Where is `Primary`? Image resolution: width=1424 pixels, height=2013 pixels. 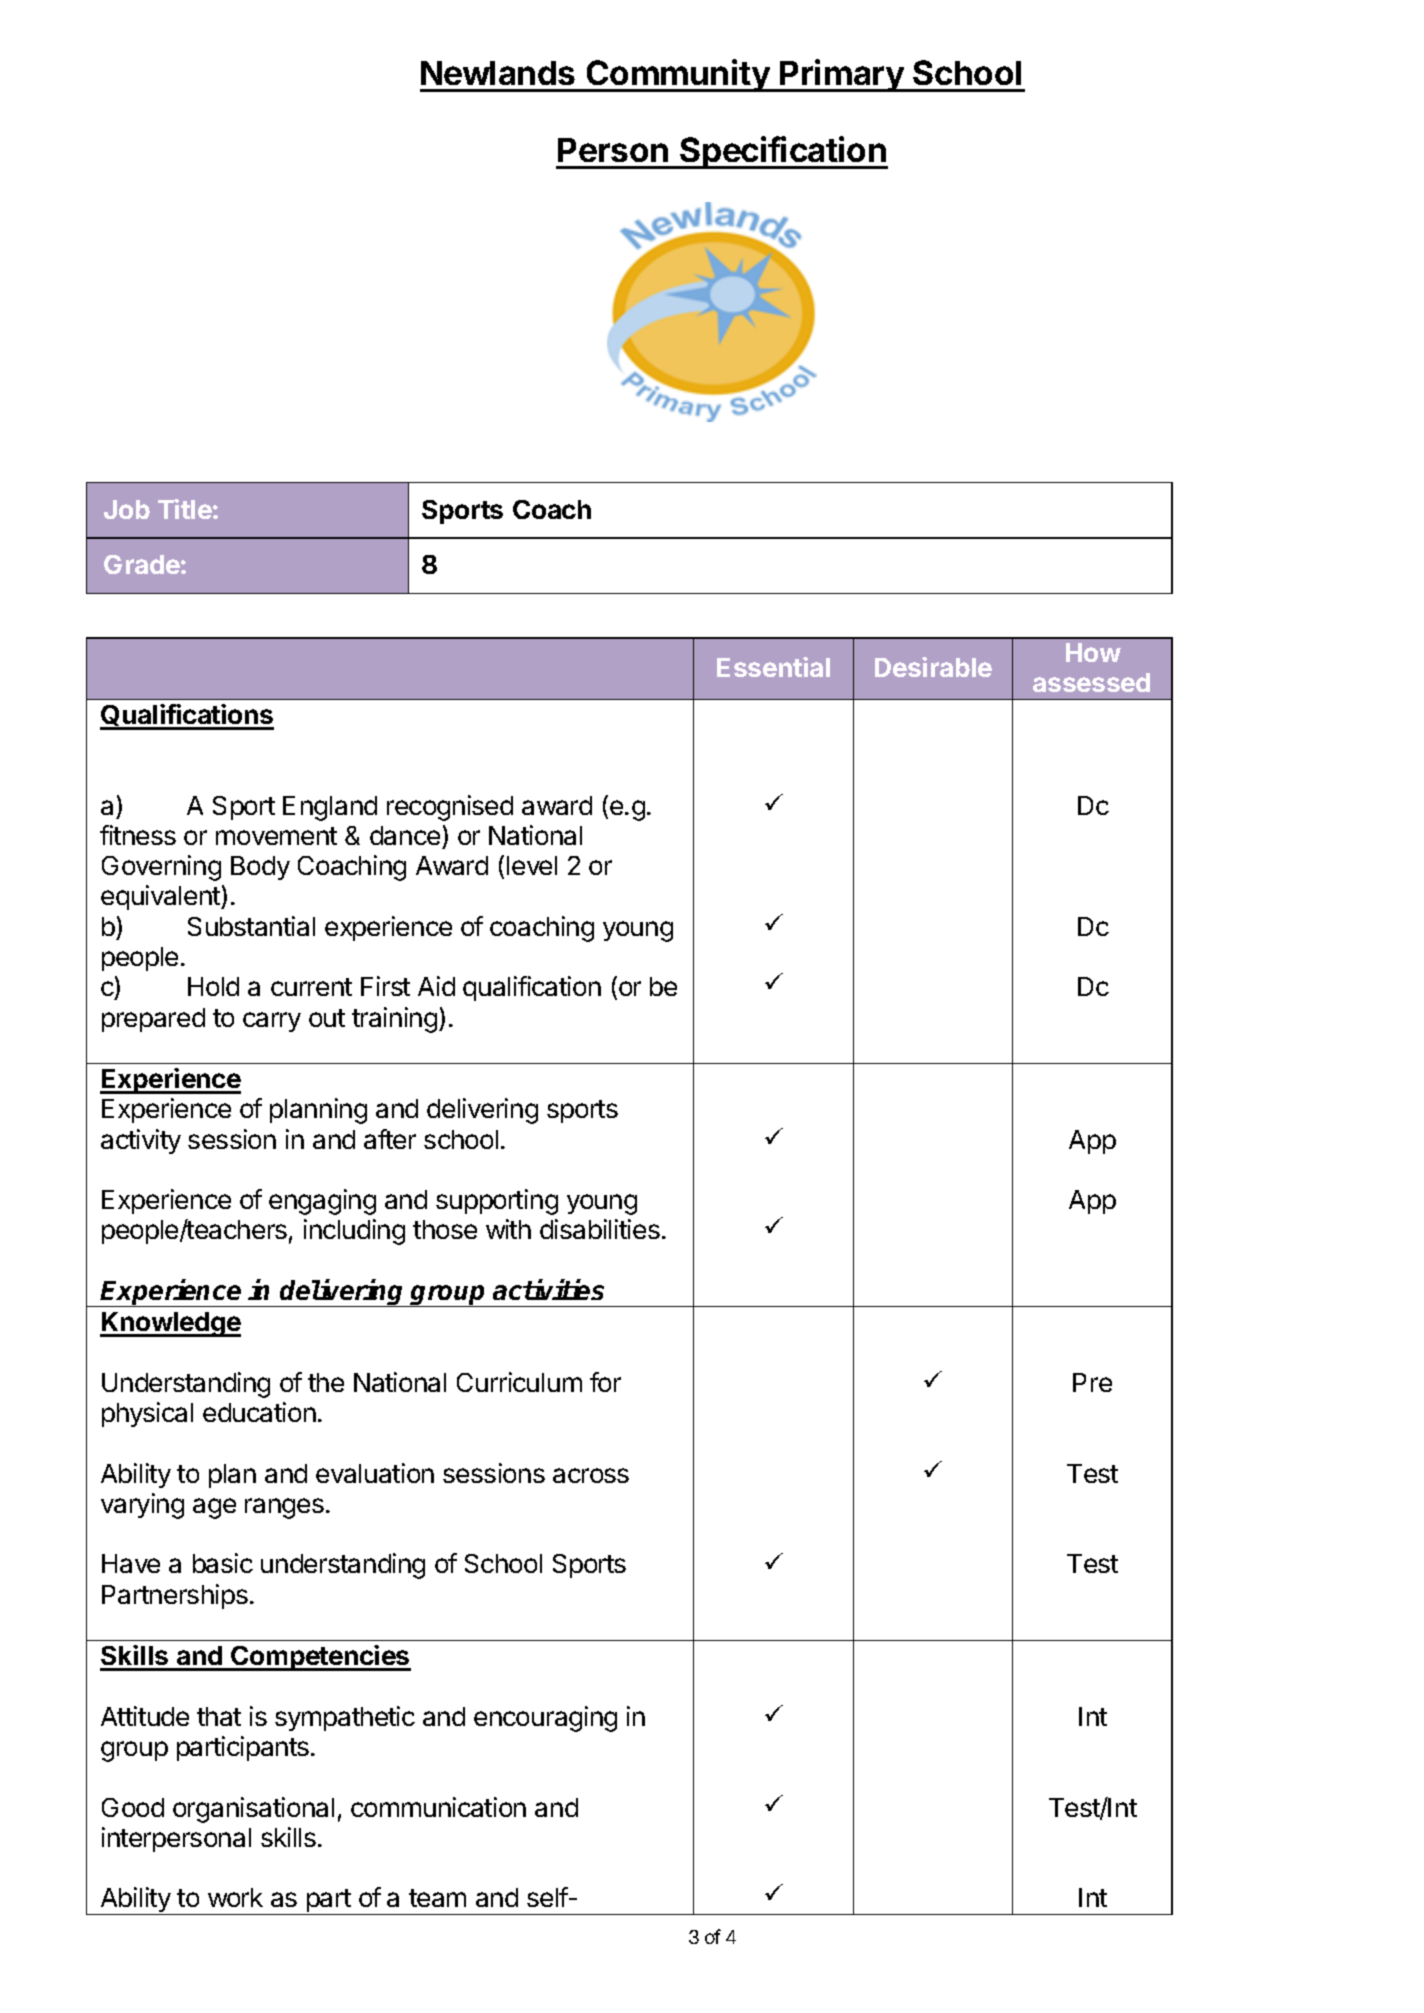
Primary is located at coordinates (842, 75).
